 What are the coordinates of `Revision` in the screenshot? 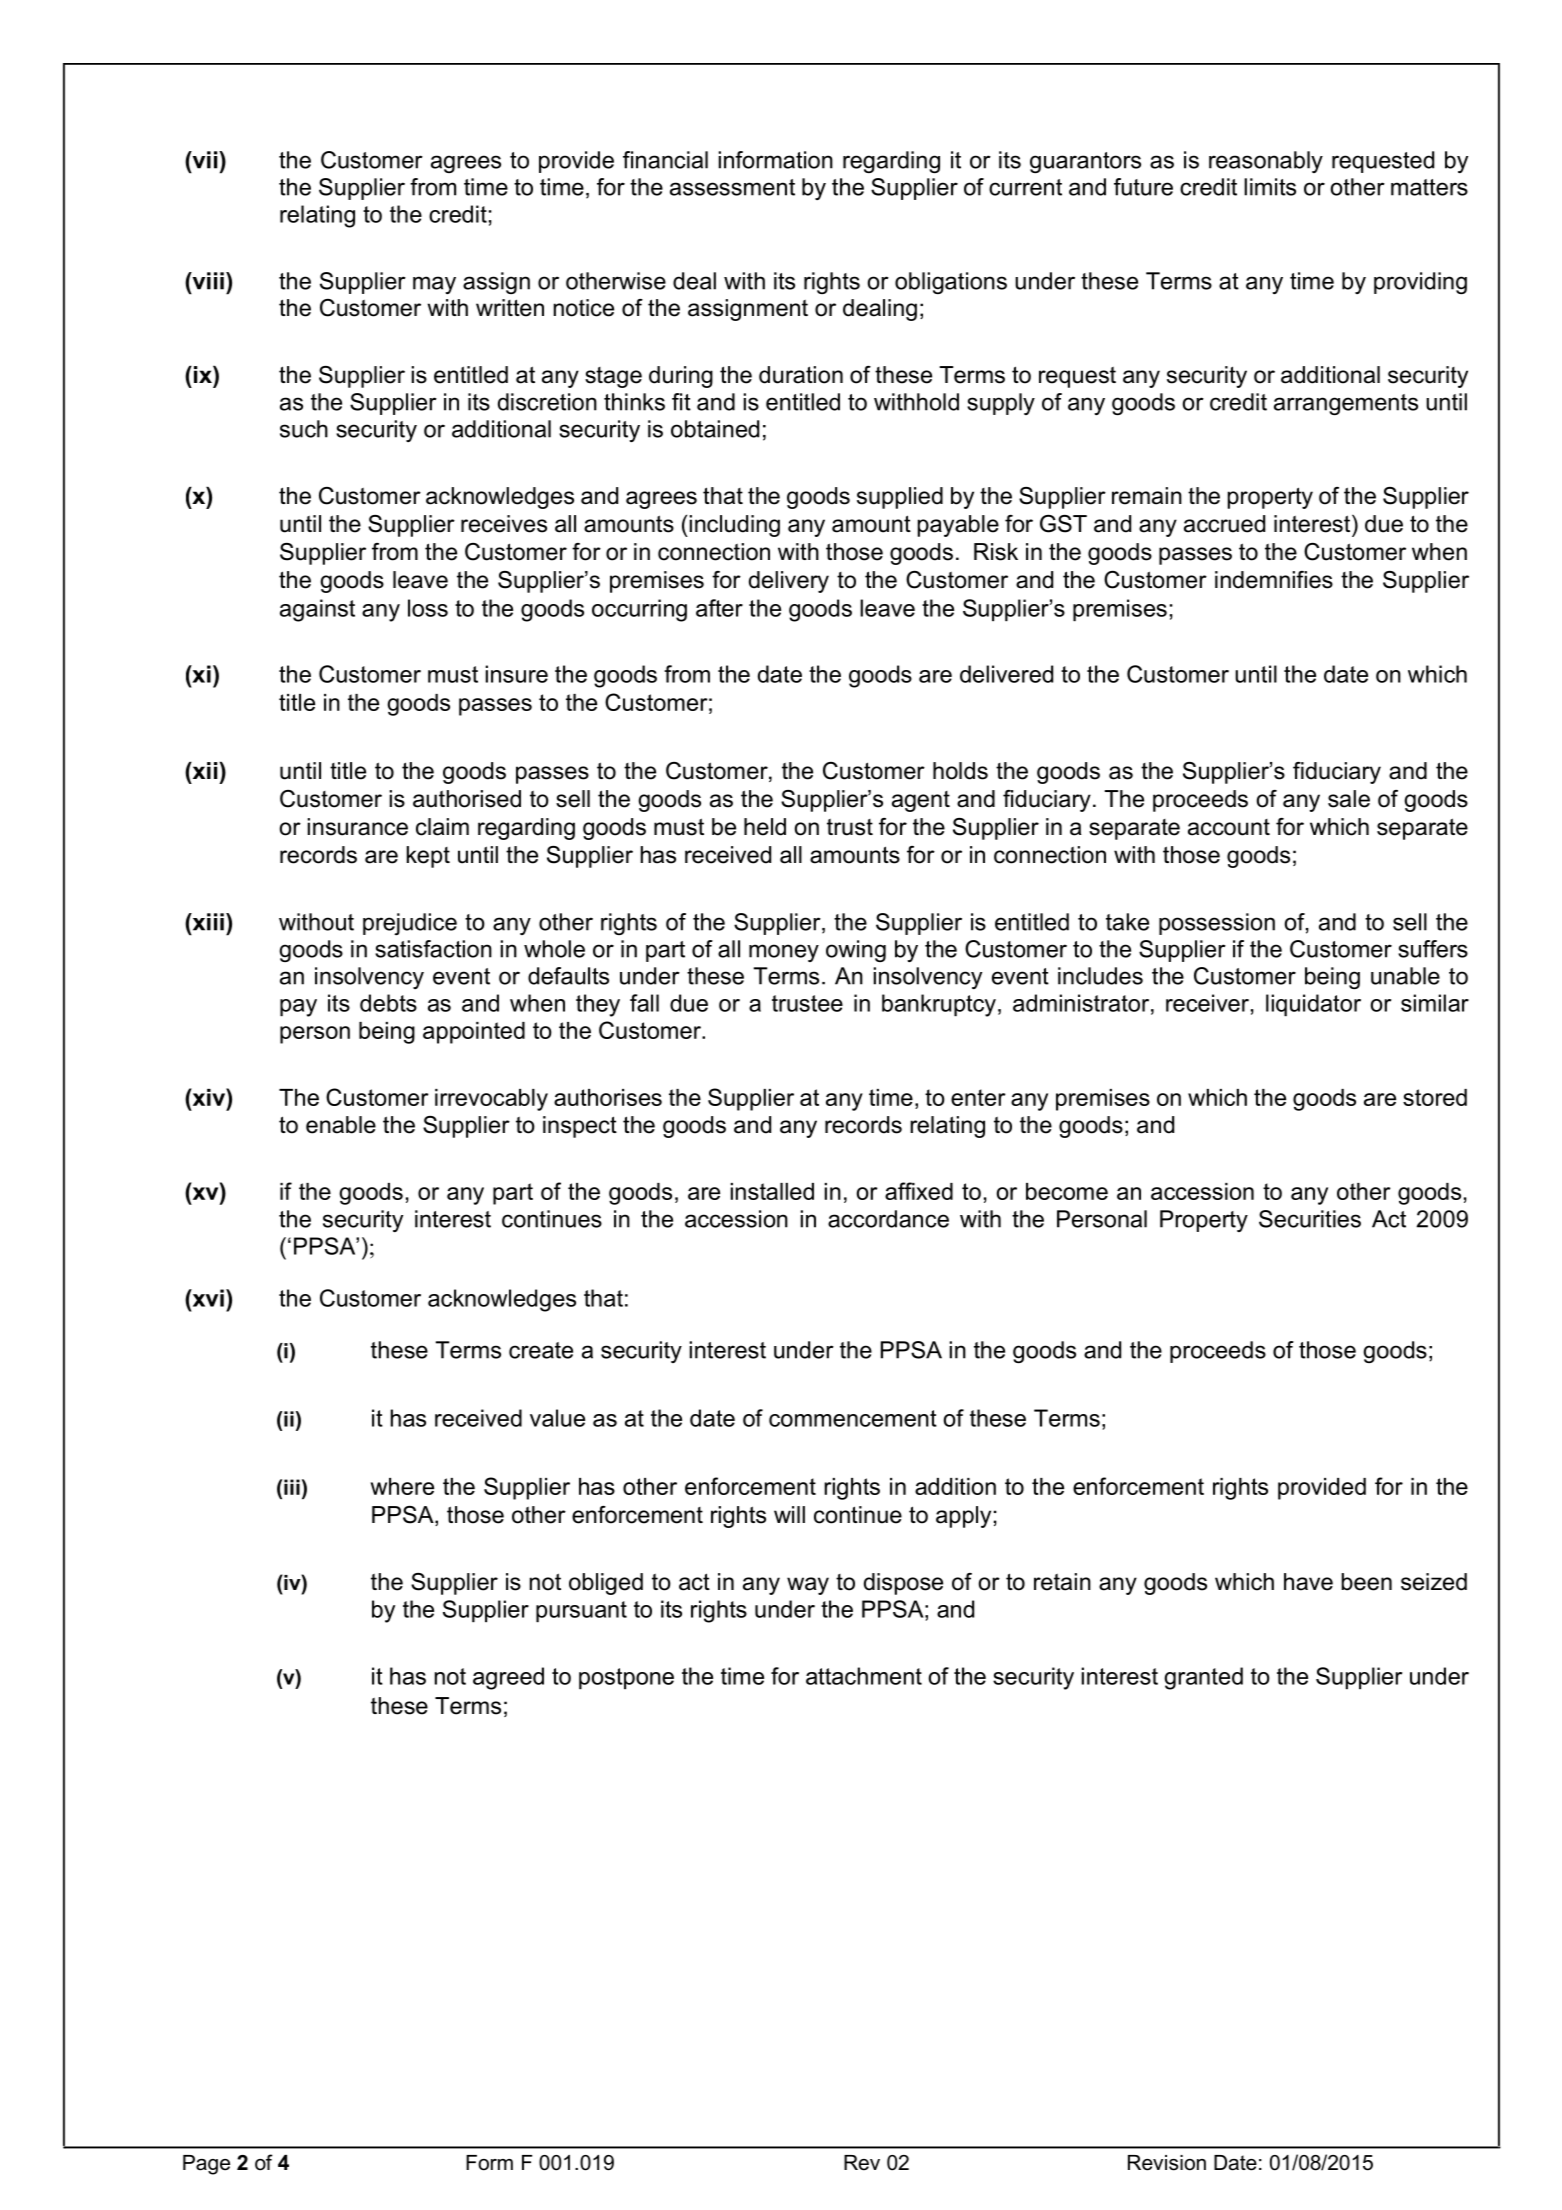 It's located at (1167, 2163).
